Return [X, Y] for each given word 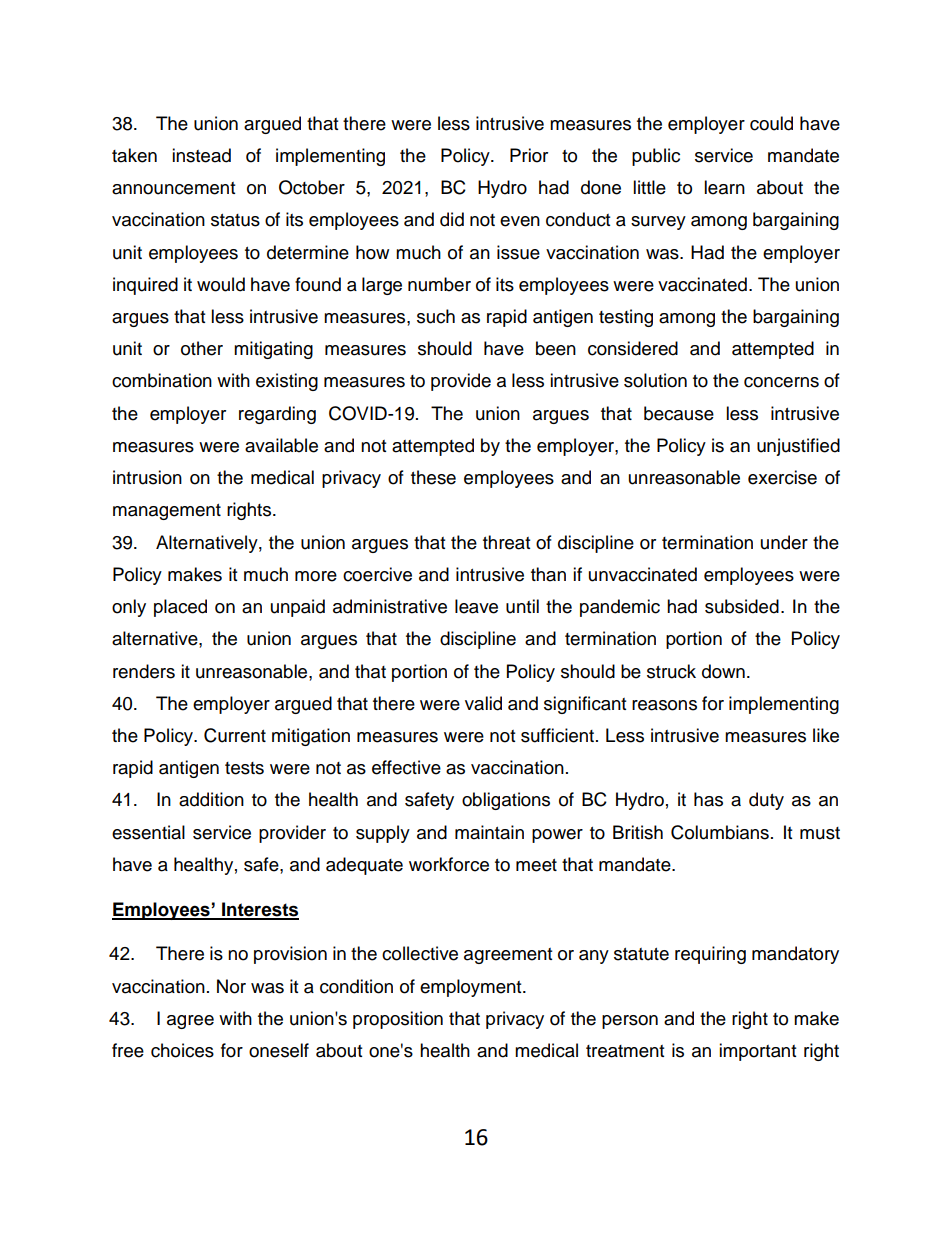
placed [180, 608]
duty [766, 801]
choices [182, 1050]
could [771, 123]
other [202, 348]
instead [201, 155]
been [556, 348]
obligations [506, 801]
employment [472, 988]
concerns [781, 382]
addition [211, 799]
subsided [742, 606]
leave [476, 606]
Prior [529, 155]
